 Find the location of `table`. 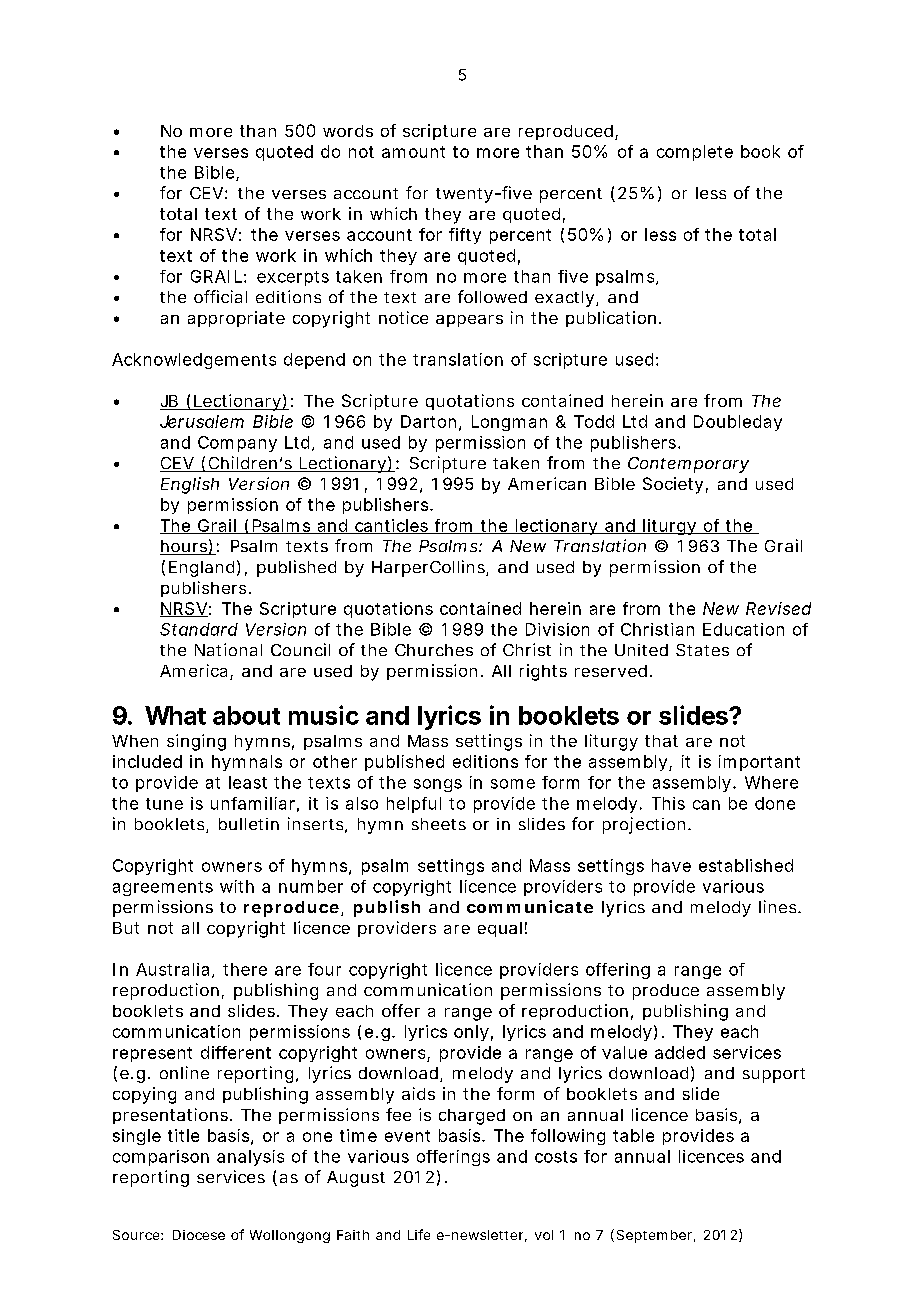

table is located at coordinates (633, 1135).
